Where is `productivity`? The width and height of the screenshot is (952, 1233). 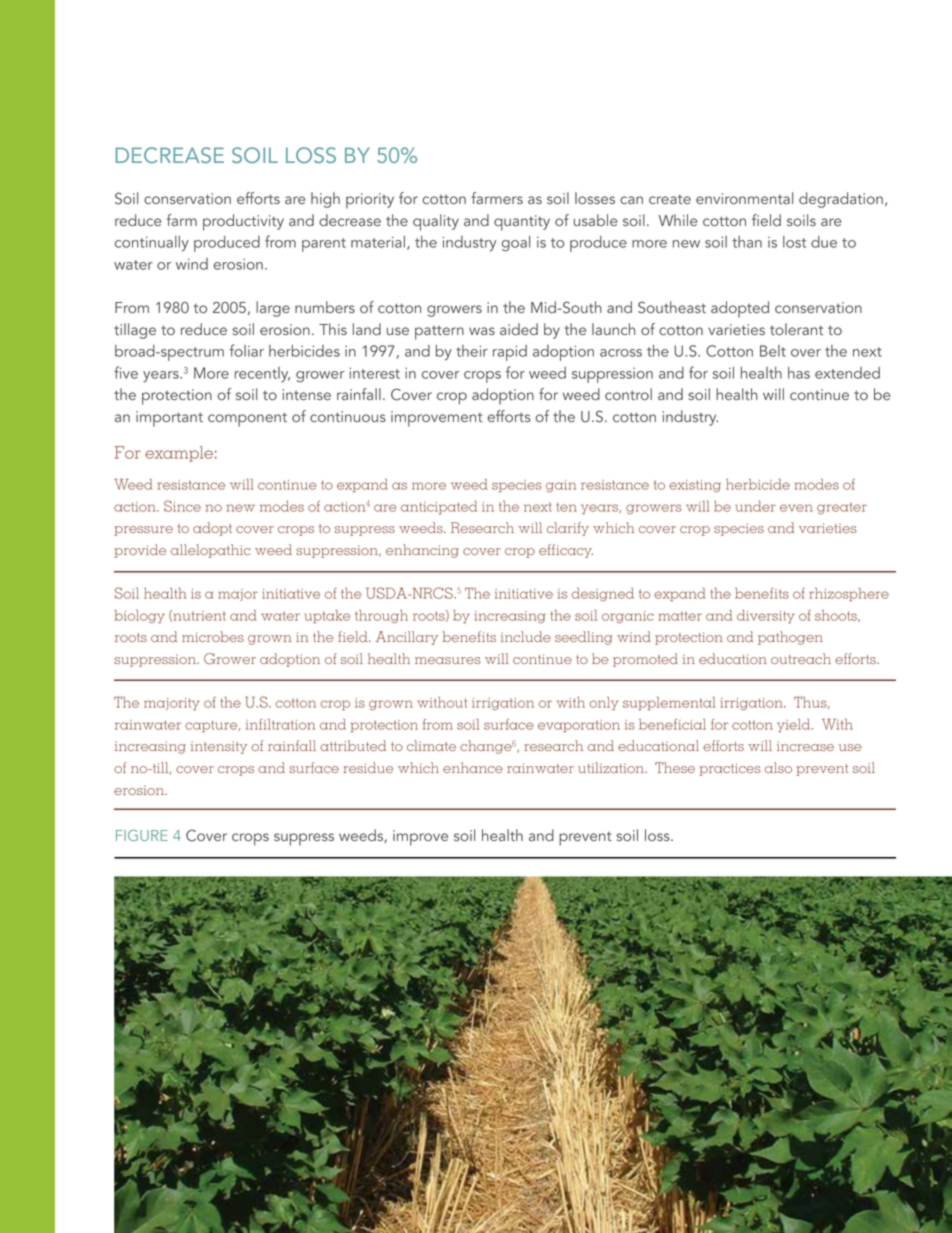
productivity is located at coordinates (243, 222).
